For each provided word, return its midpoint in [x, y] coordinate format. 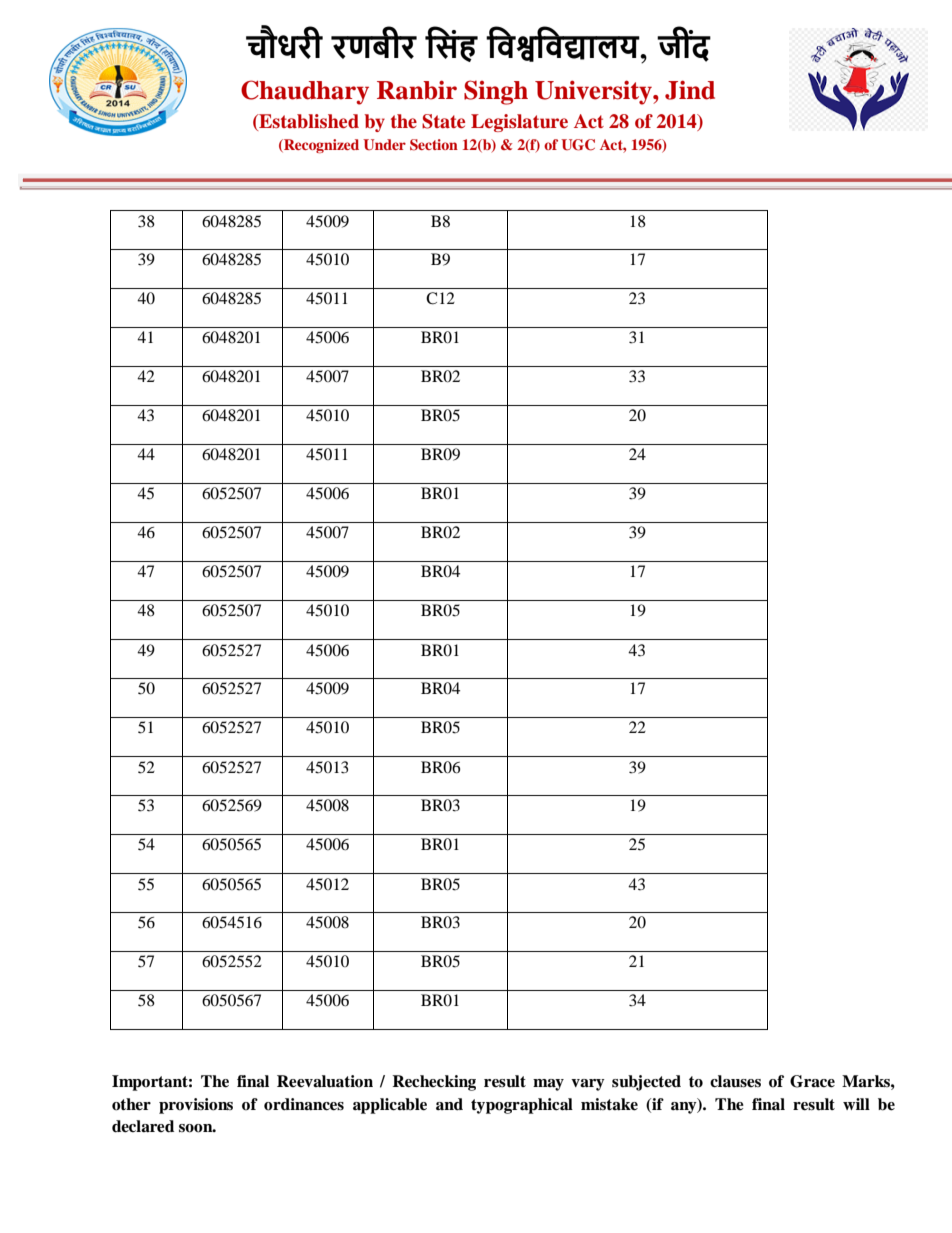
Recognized [320, 146]
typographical [522, 1106]
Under [384, 144]
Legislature [519, 123]
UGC [578, 145]
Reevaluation [325, 1081]
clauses [735, 1081]
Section [434, 145]
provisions [196, 1106]
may [548, 1085]
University [594, 92]
